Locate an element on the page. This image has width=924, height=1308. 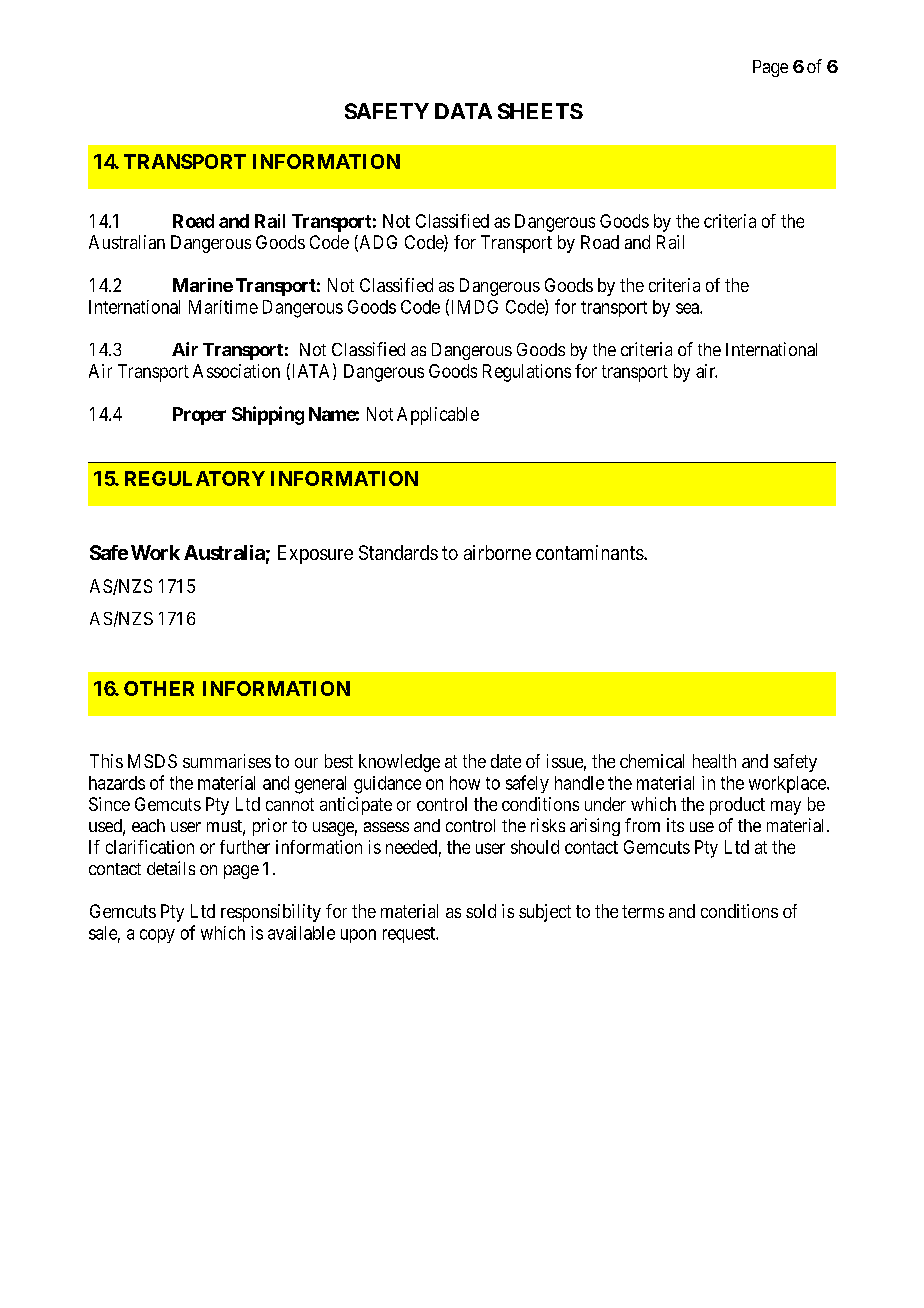
copy is located at coordinates (157, 936).
